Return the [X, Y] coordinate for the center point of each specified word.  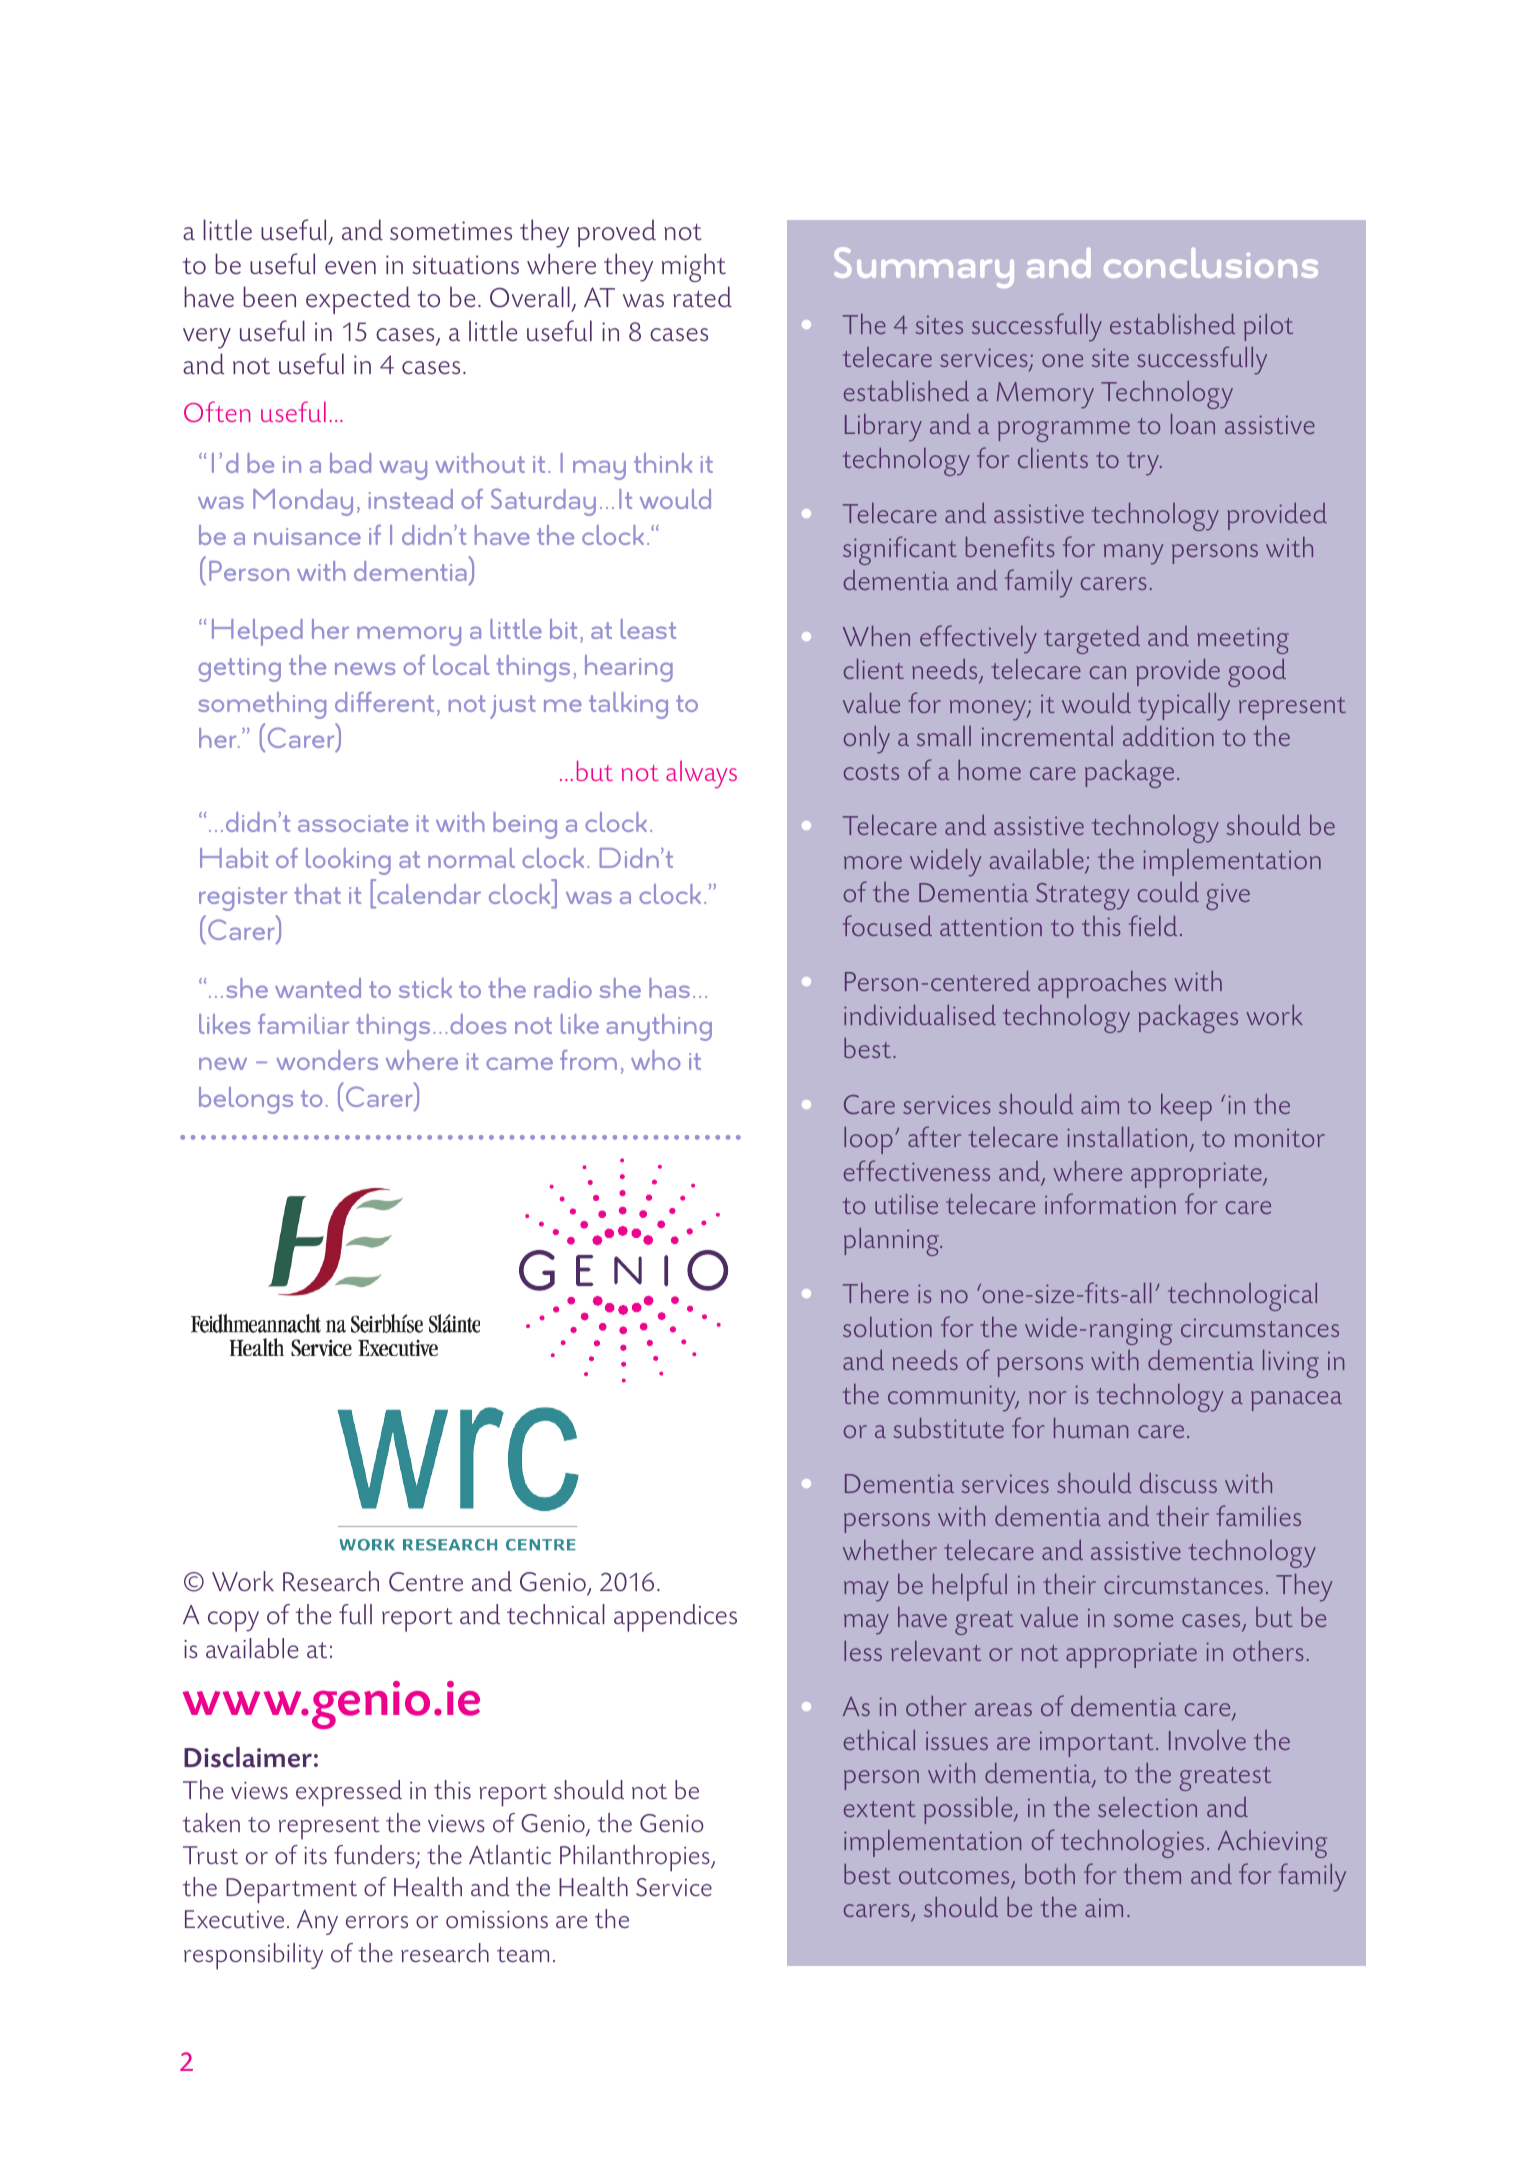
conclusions [1211, 263]
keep [1186, 1107]
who [655, 1060]
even [350, 268]
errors [377, 1922]
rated [702, 297]
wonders [327, 1060]
